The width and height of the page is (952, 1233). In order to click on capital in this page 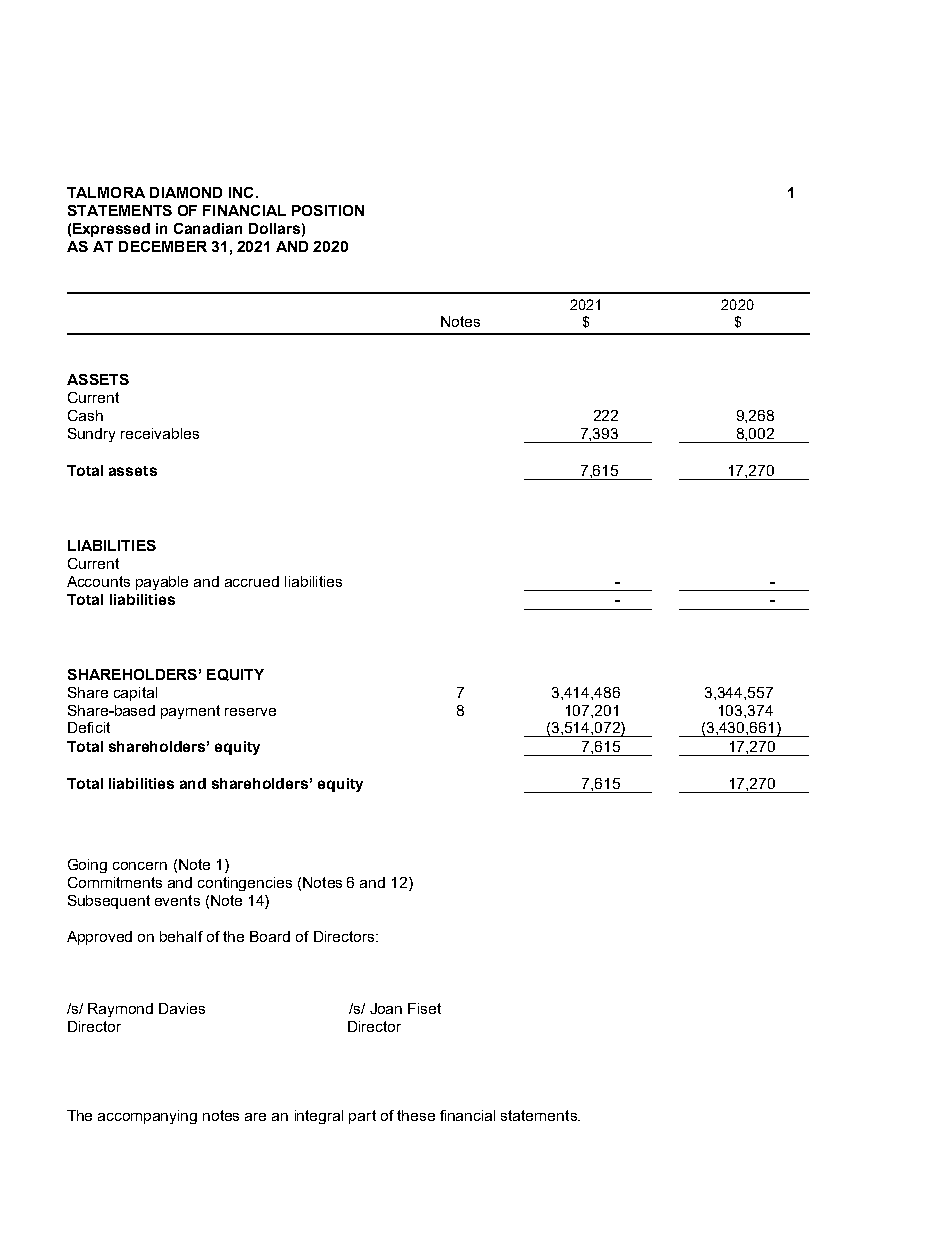, I will do `click(135, 694)`.
